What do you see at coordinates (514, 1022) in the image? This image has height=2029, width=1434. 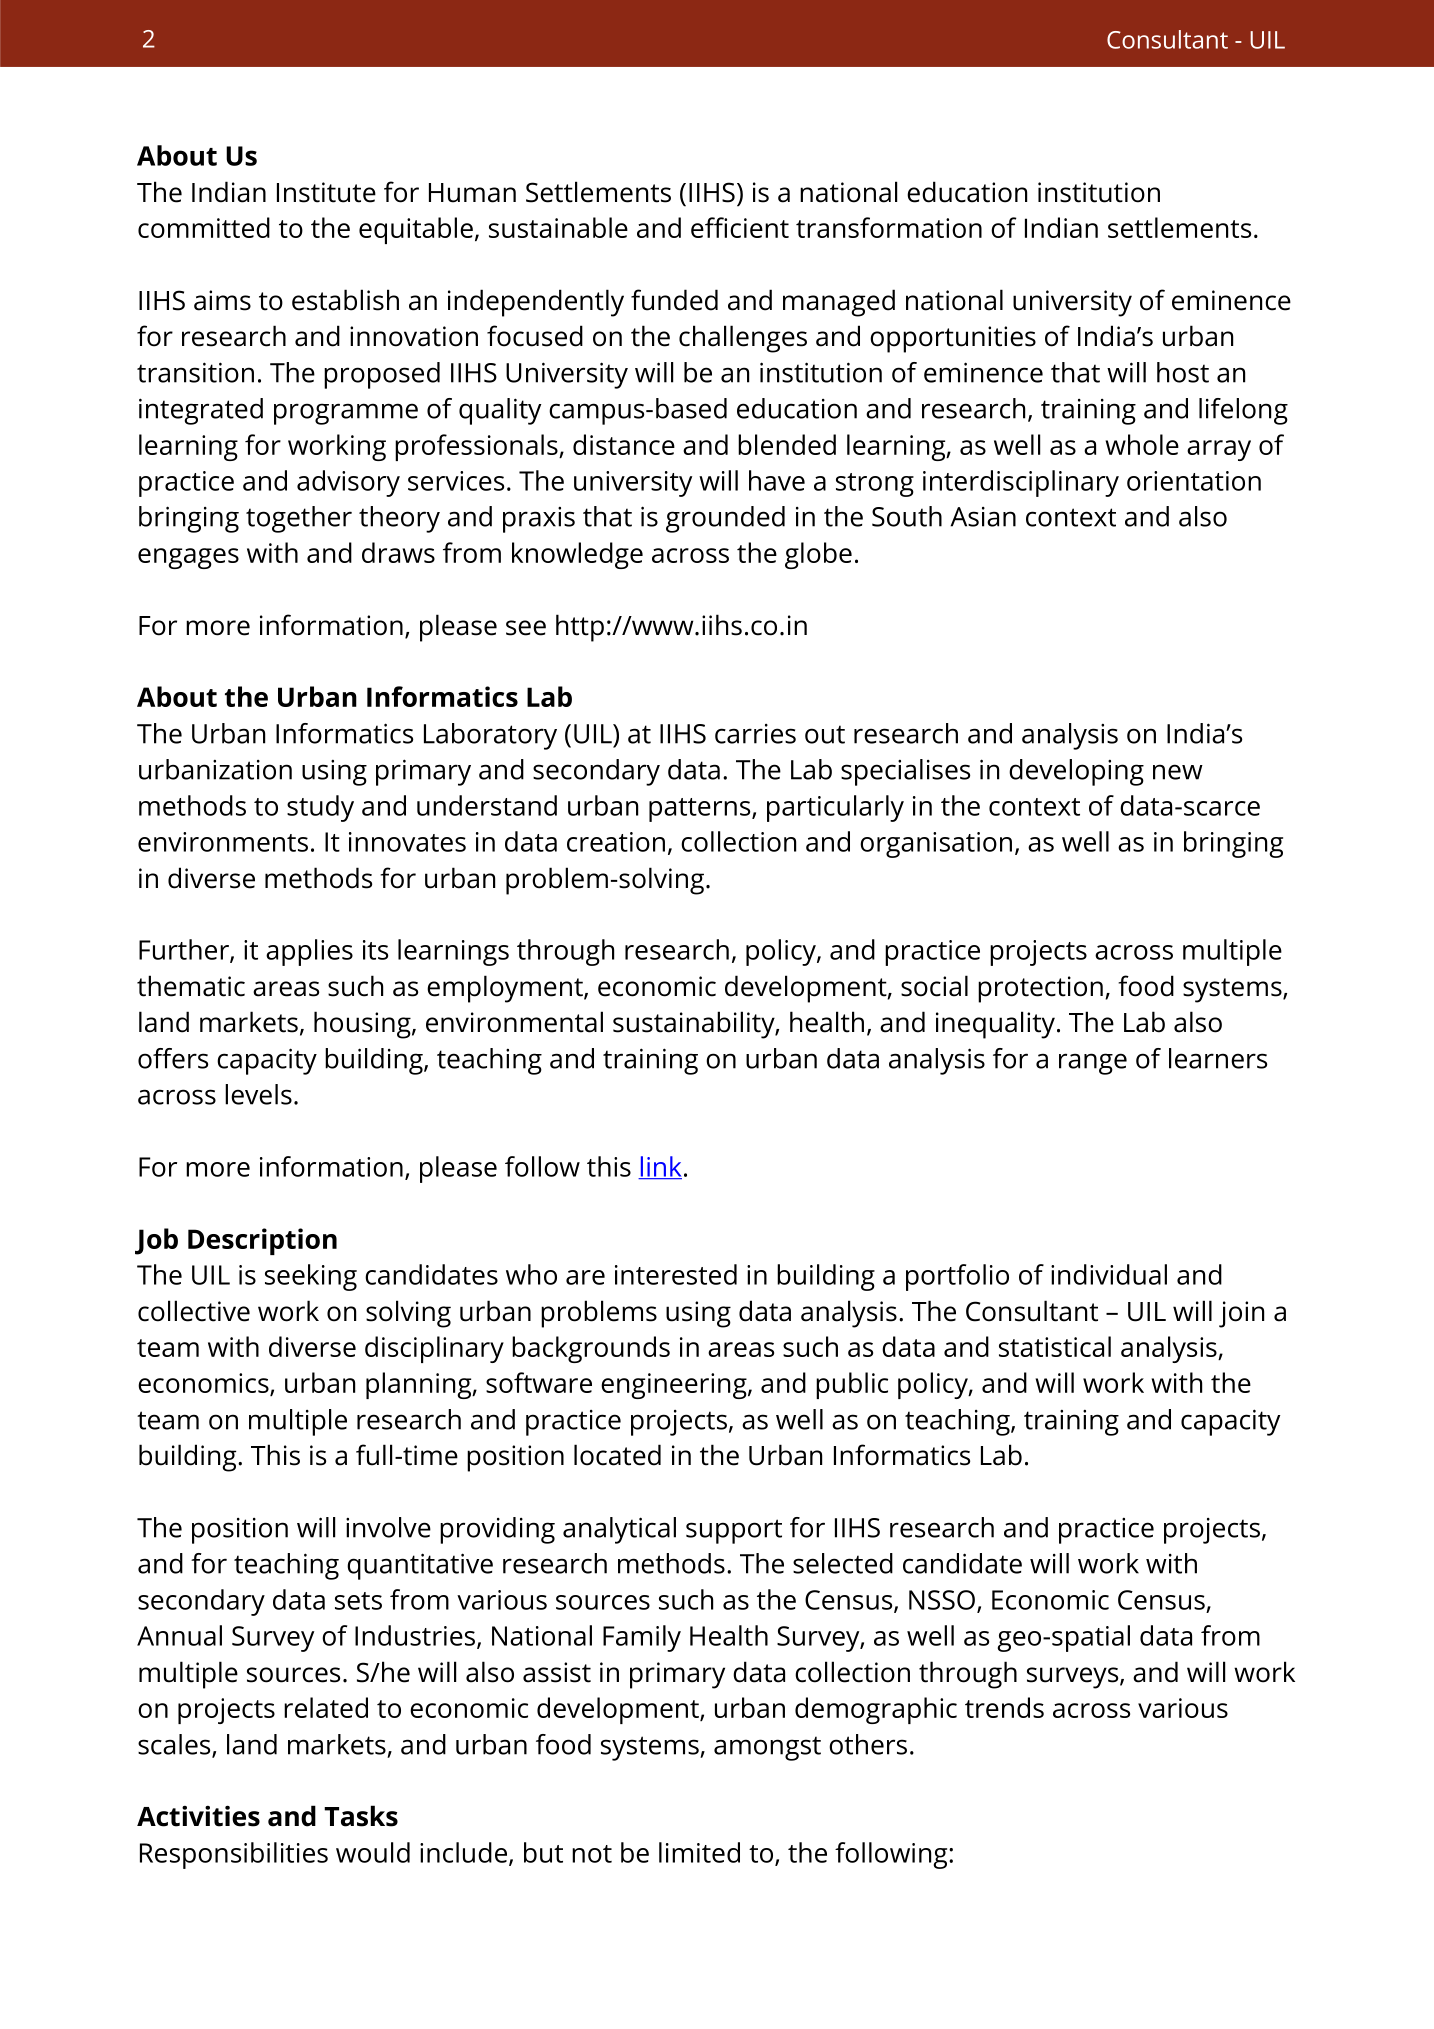 I see `environmental` at bounding box center [514, 1022].
